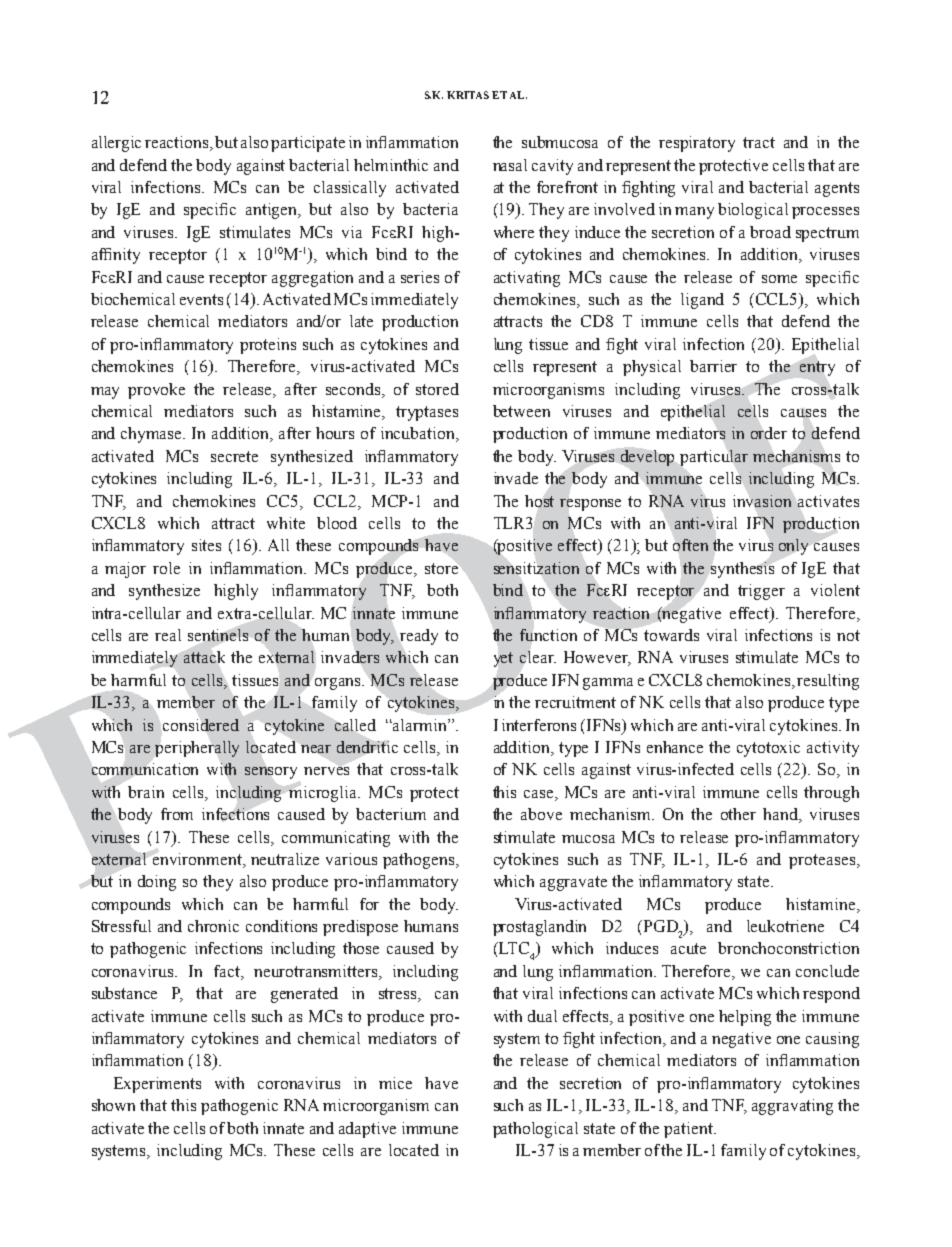  Describe the element at coordinates (521, 411) in the screenshot. I see `between` at that location.
